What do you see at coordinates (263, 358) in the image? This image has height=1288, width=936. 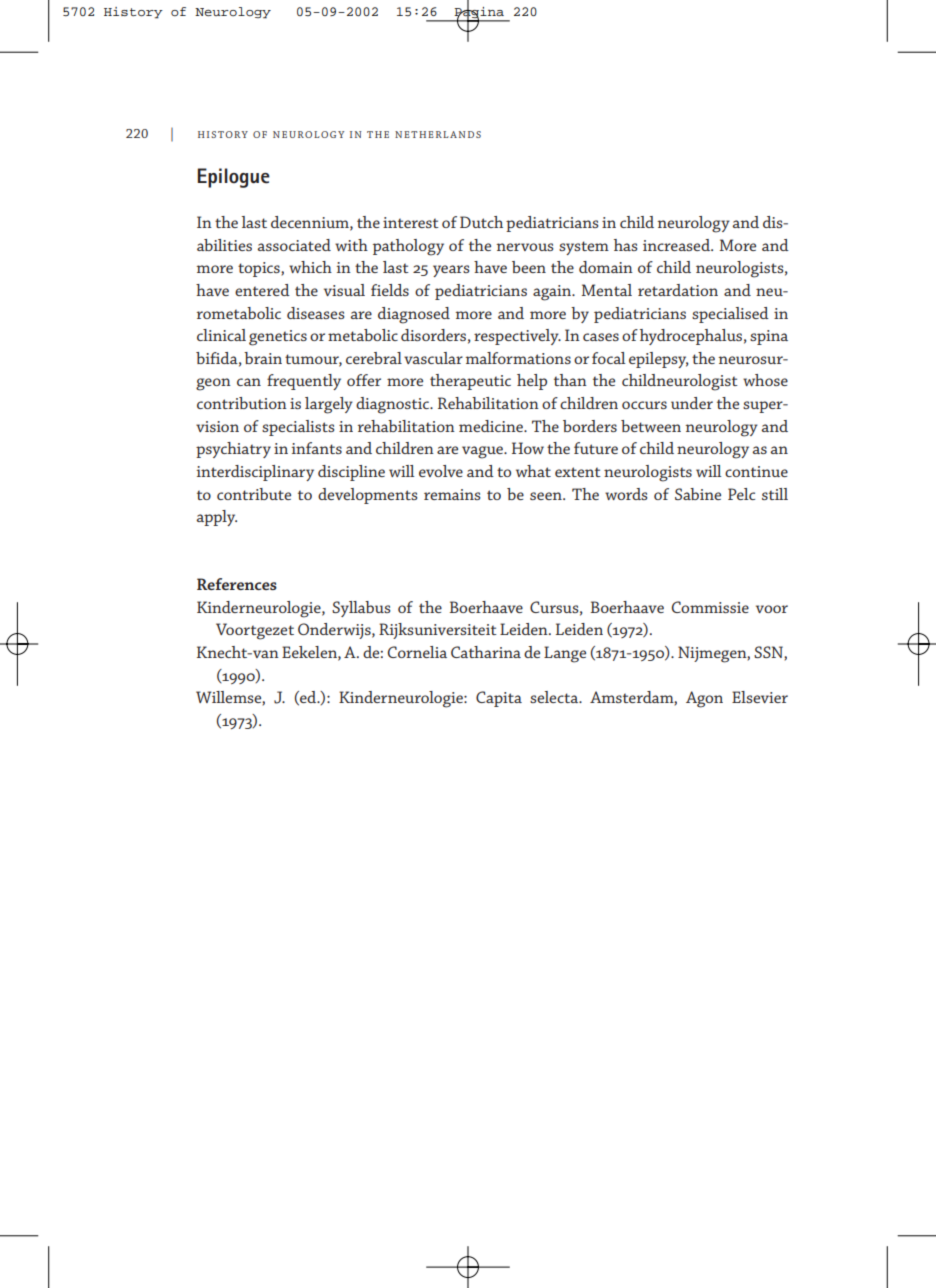 I see `brain` at bounding box center [263, 358].
